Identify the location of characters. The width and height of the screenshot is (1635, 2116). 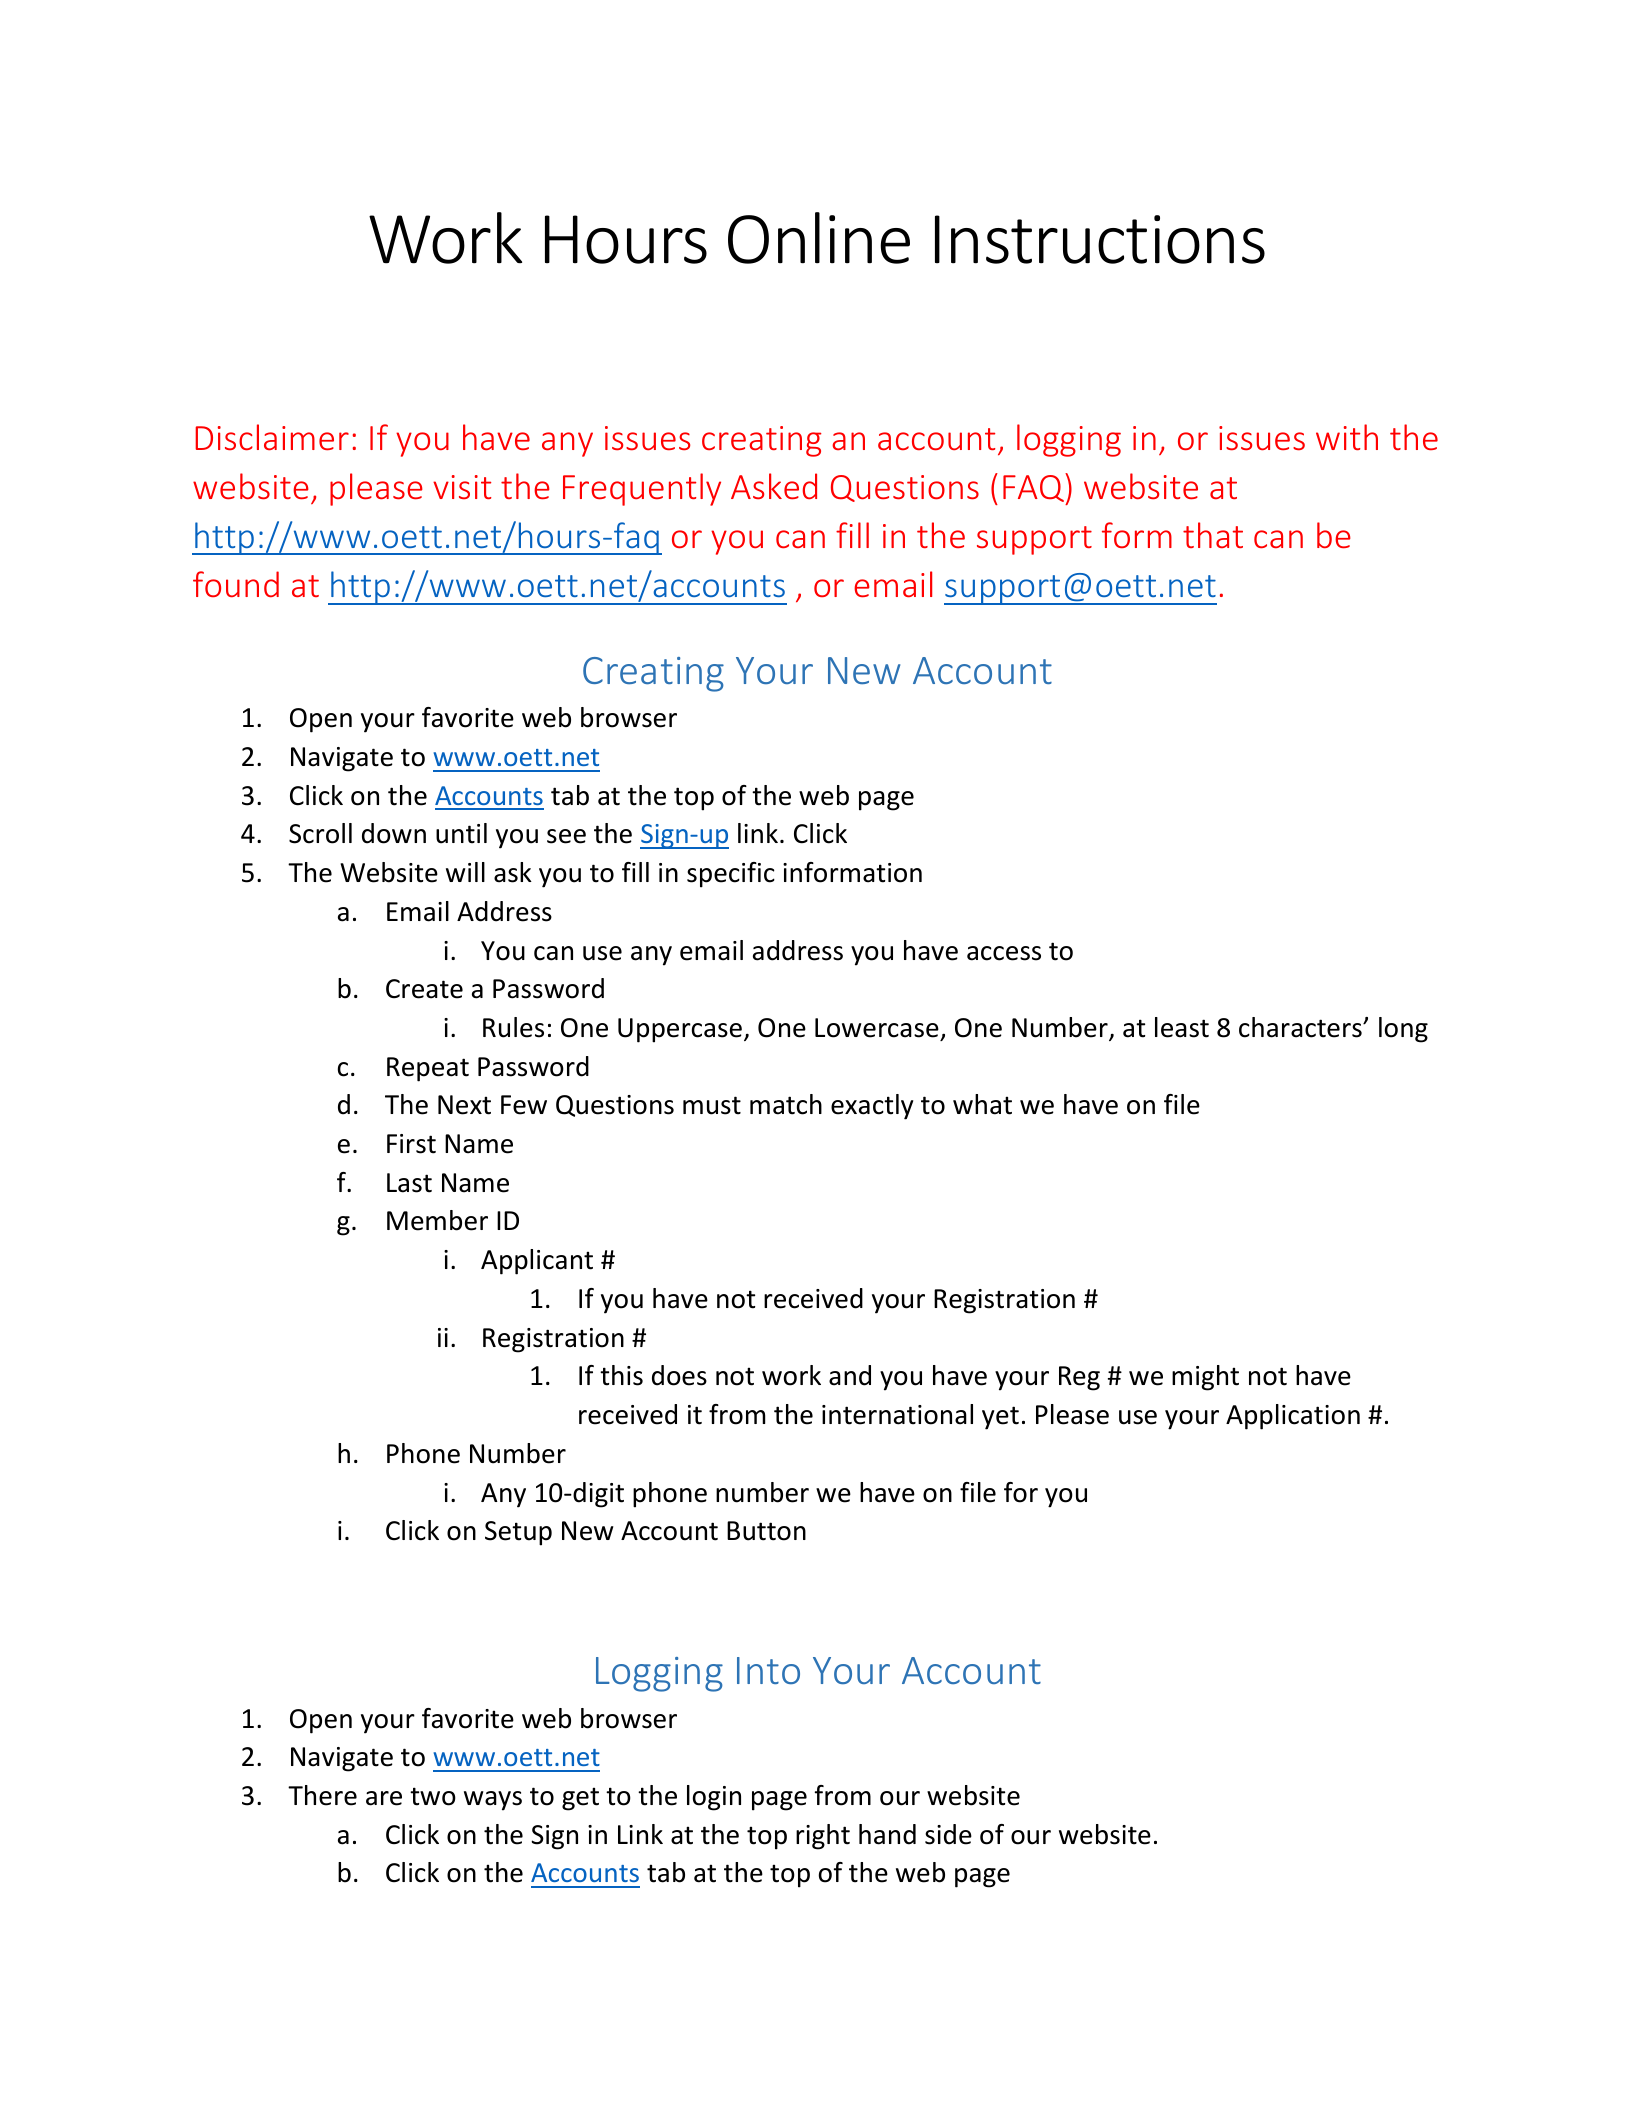
(1301, 1027).
